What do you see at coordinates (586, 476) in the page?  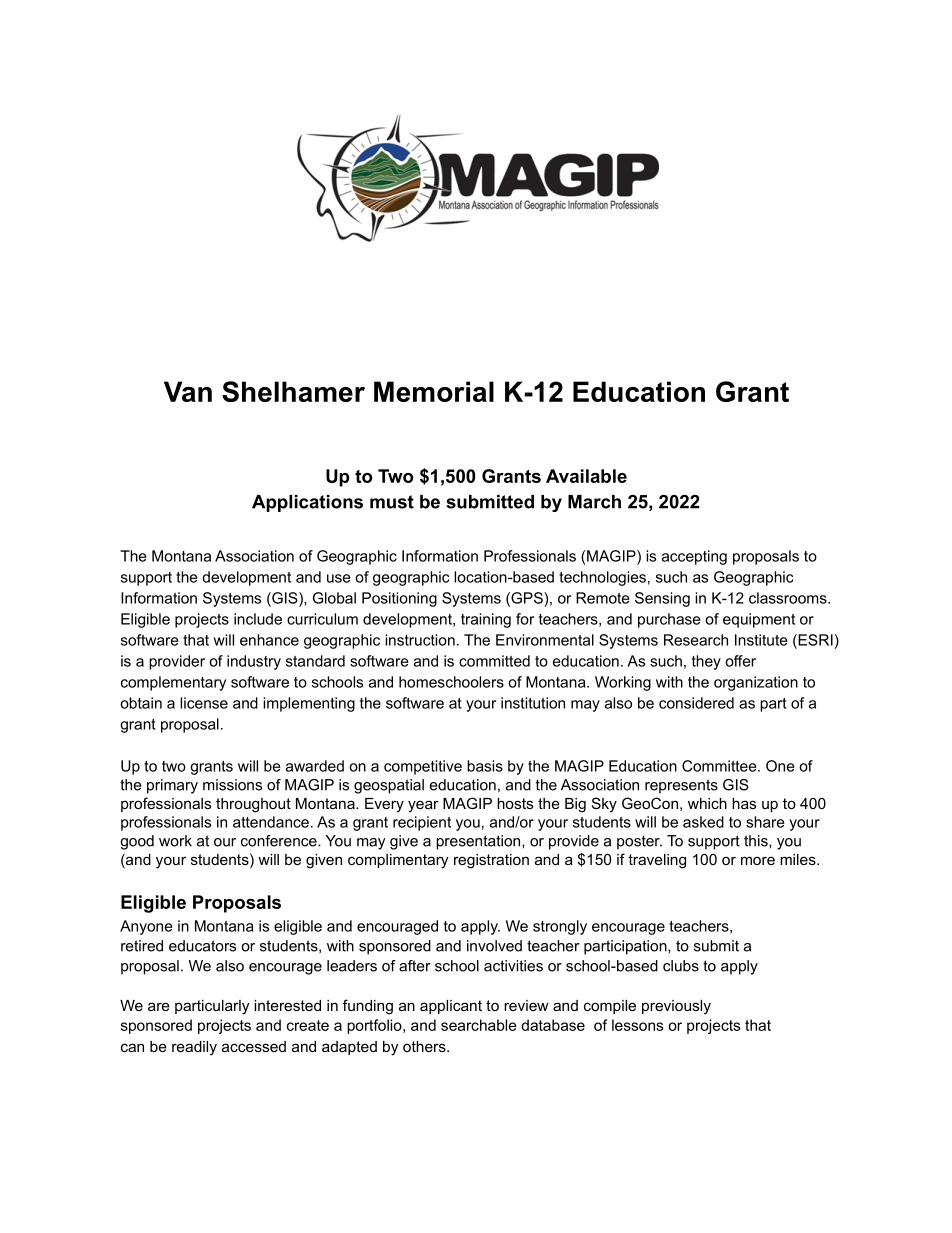 I see `Available` at bounding box center [586, 476].
